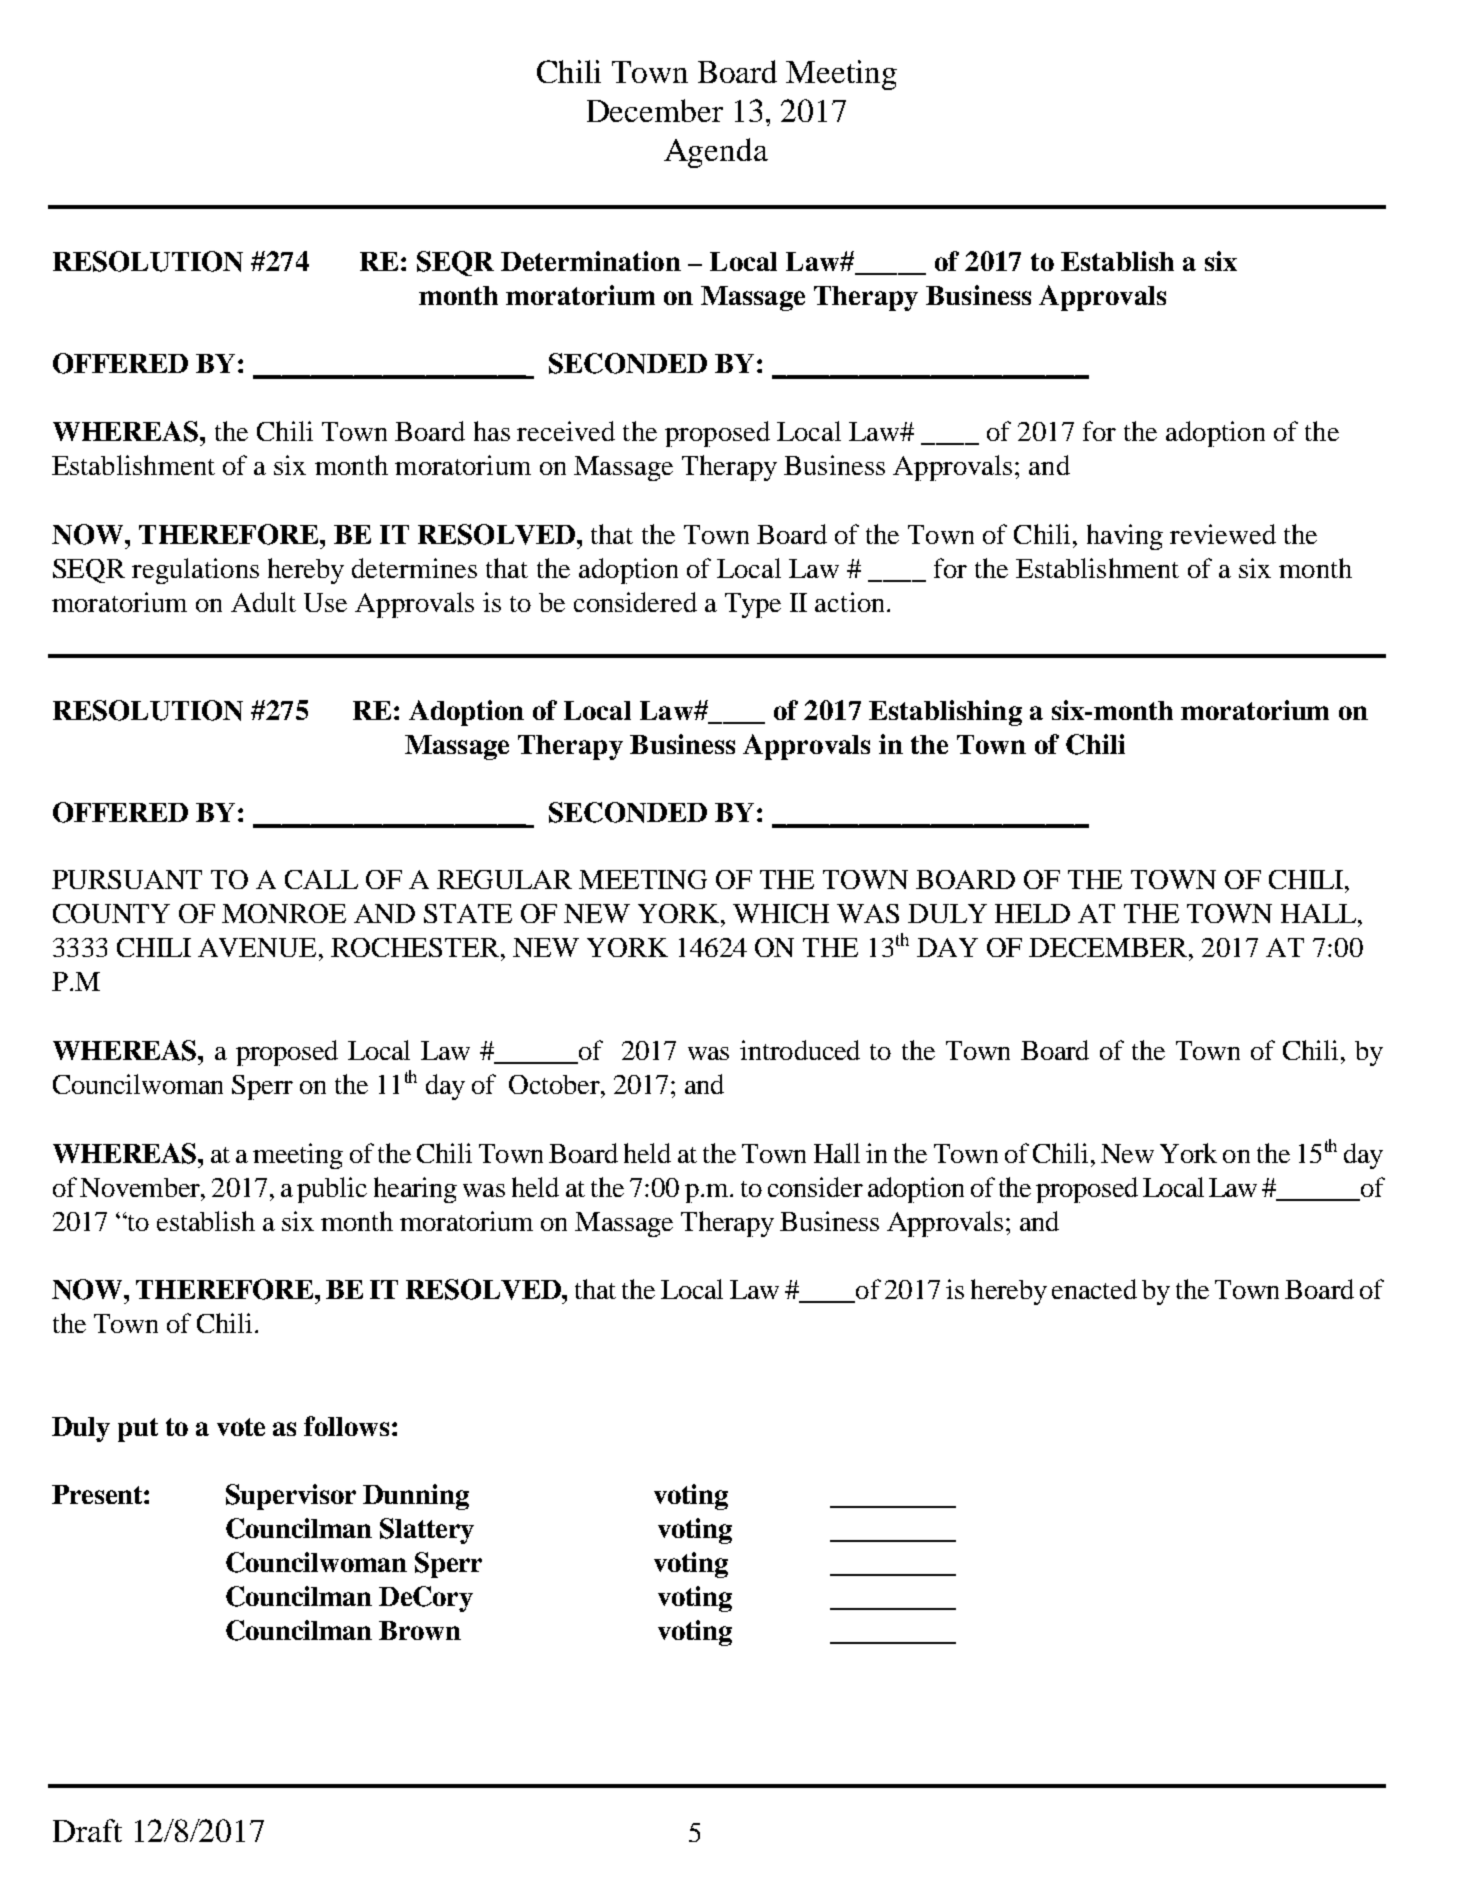  Describe the element at coordinates (87, 1830) in the page. I see `Draft` at that location.
